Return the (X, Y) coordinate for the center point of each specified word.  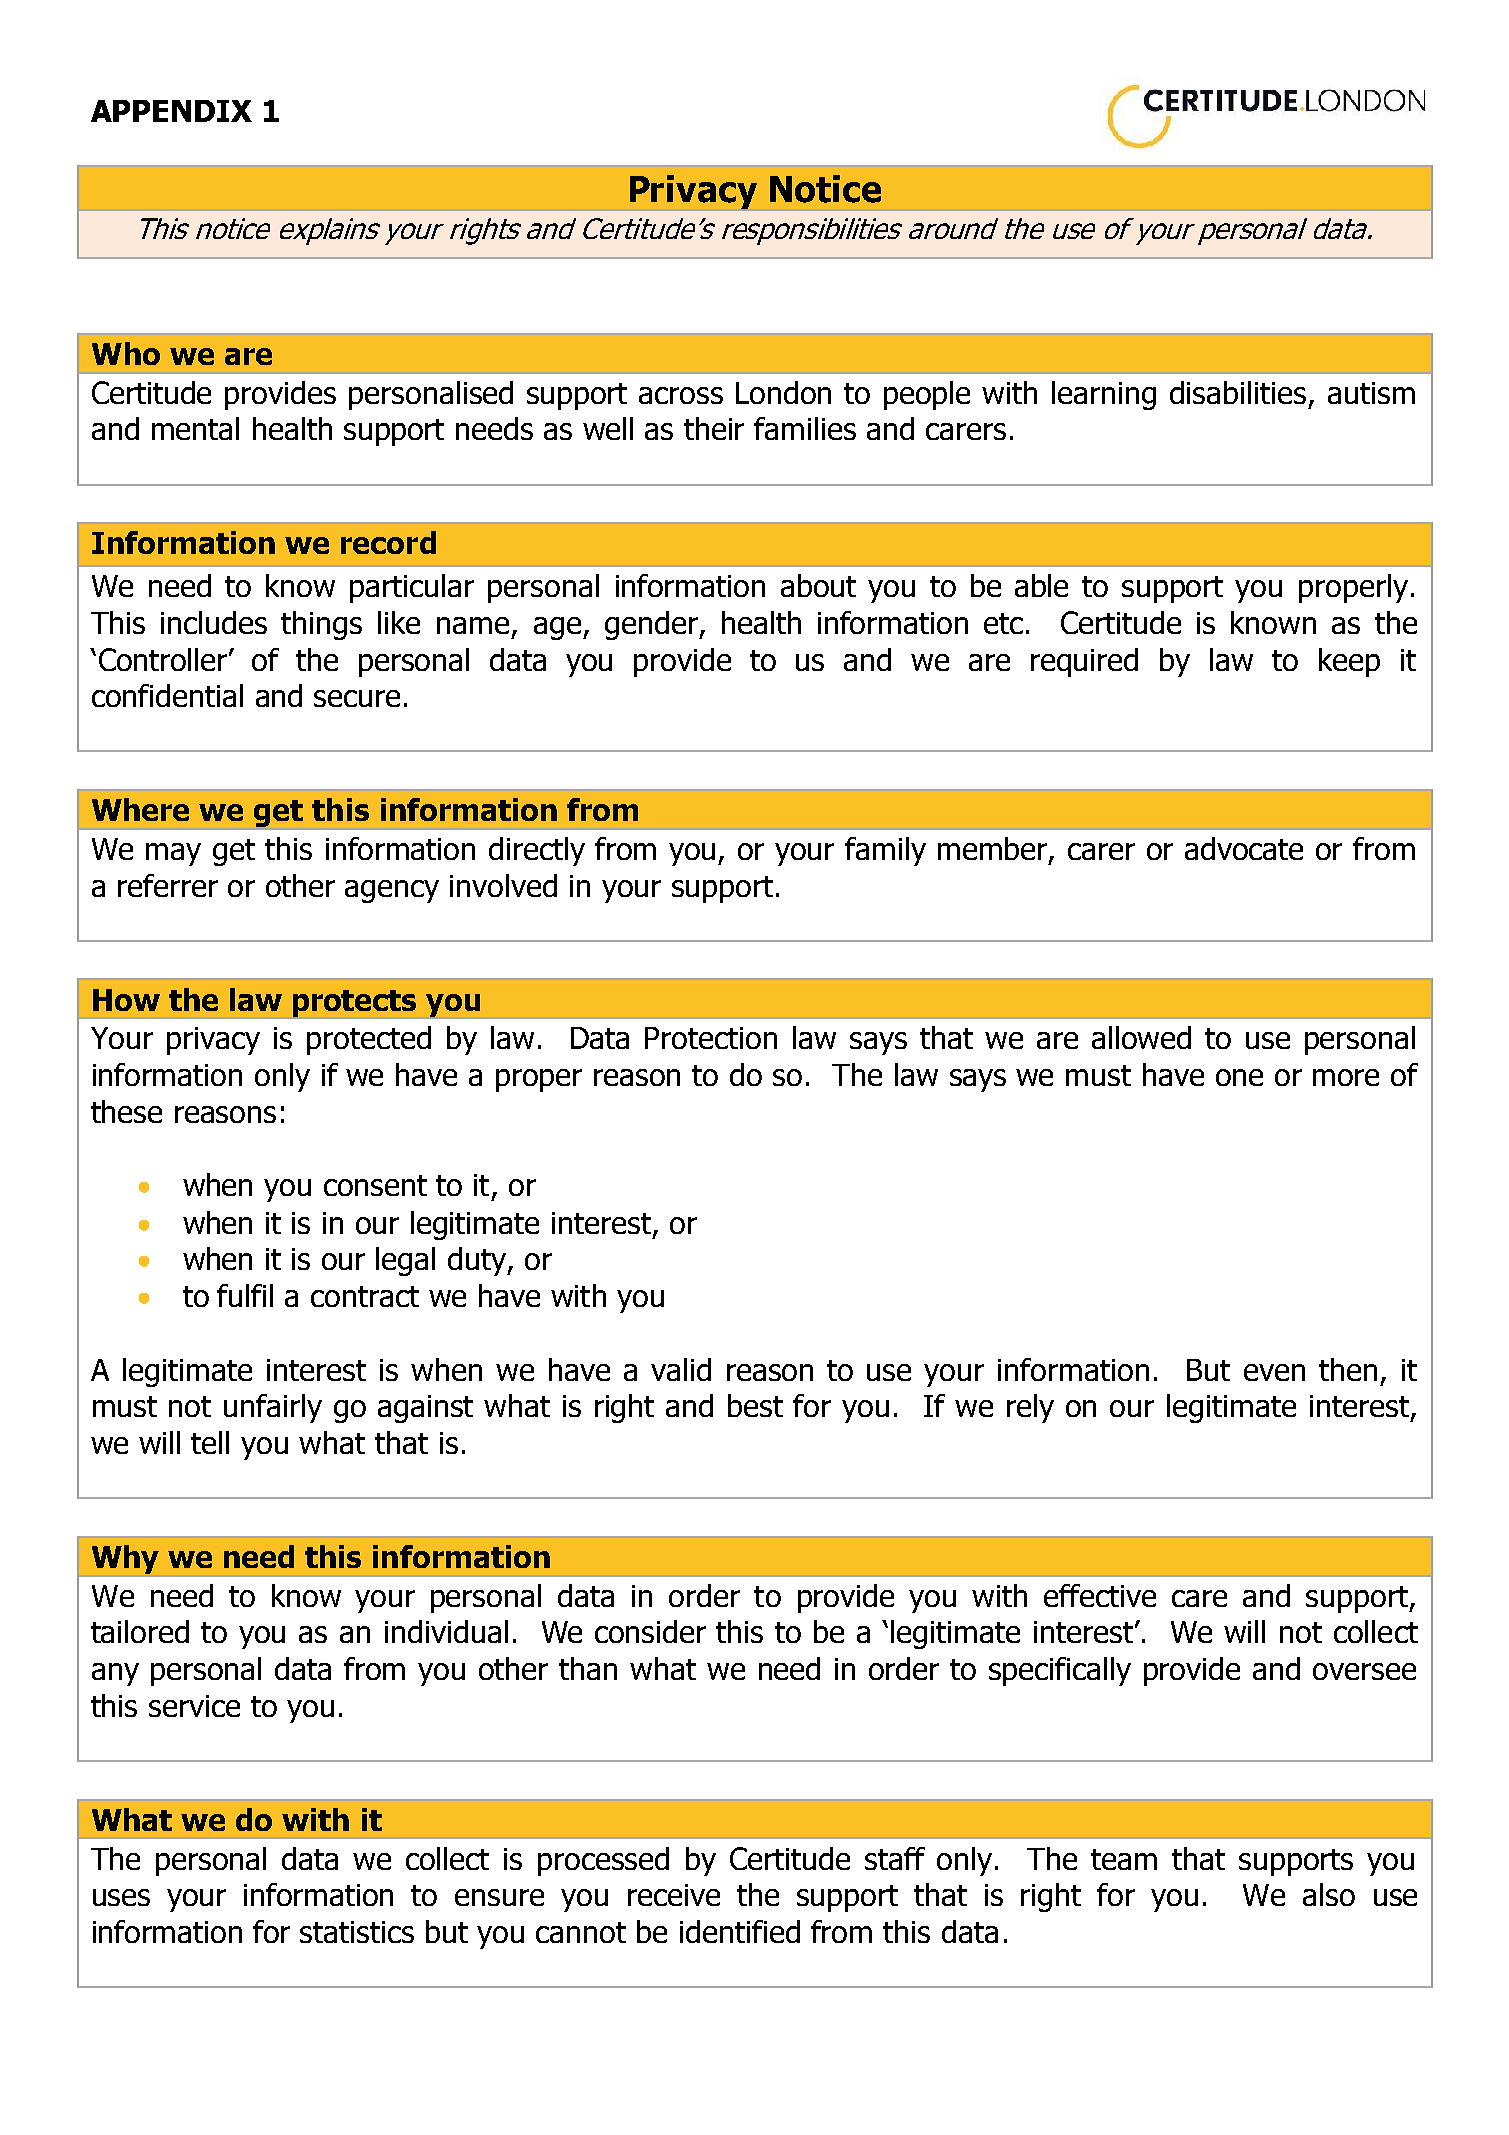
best (755, 1405)
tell (210, 1442)
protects (354, 1003)
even (1274, 1372)
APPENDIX (171, 111)
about (818, 585)
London (783, 392)
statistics (357, 1932)
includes (214, 622)
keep (1349, 662)
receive (674, 1895)
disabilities (1238, 392)
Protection (711, 1038)
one (1239, 1077)
